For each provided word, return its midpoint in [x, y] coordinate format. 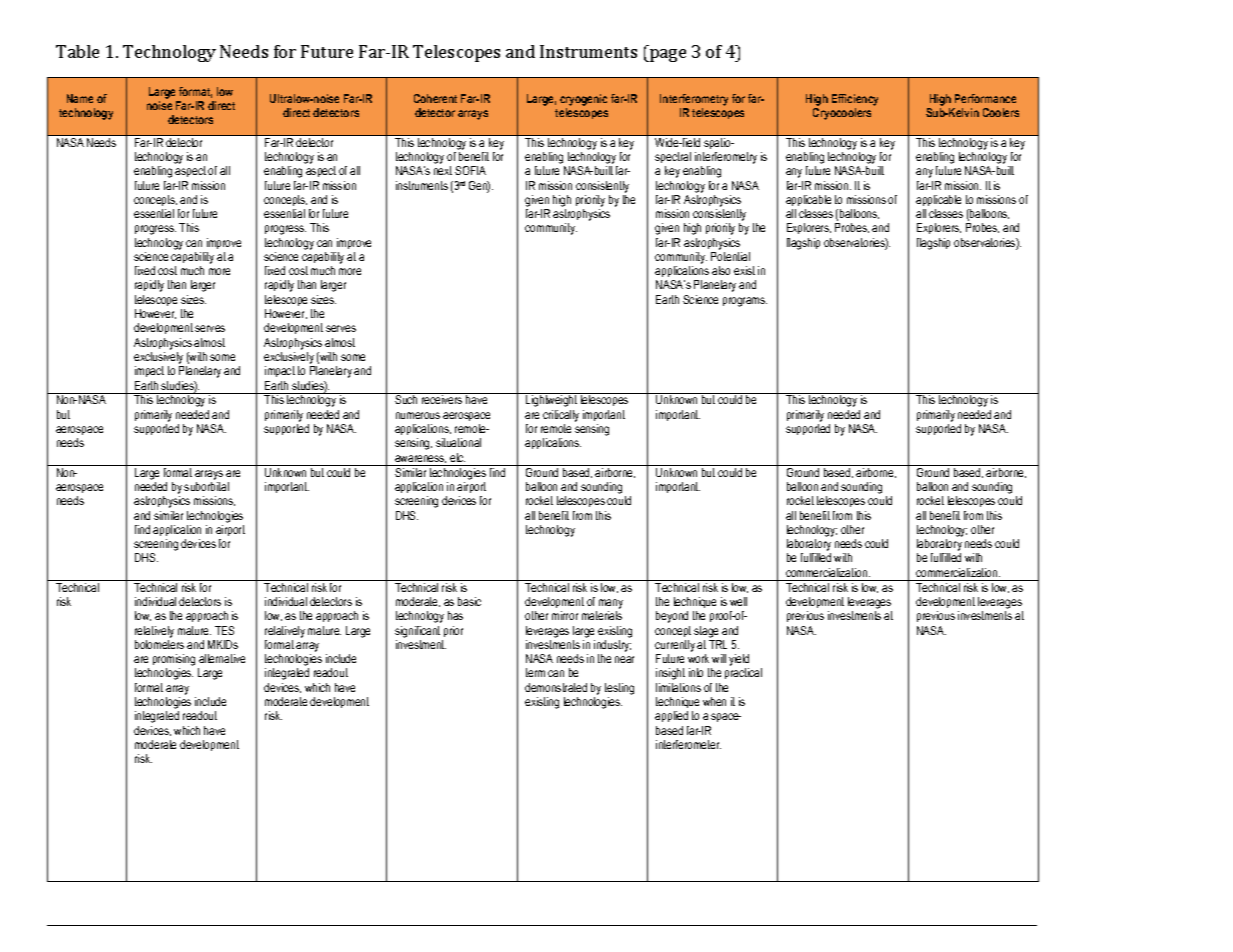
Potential [730, 256]
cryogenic [583, 101]
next [443, 170]
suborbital [206, 486]
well [738, 601]
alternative [222, 658]
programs [745, 302]
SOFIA [470, 170]
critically [561, 416]
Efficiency [855, 101]
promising [174, 661]
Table [77, 51]
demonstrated [556, 687]
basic [469, 601]
